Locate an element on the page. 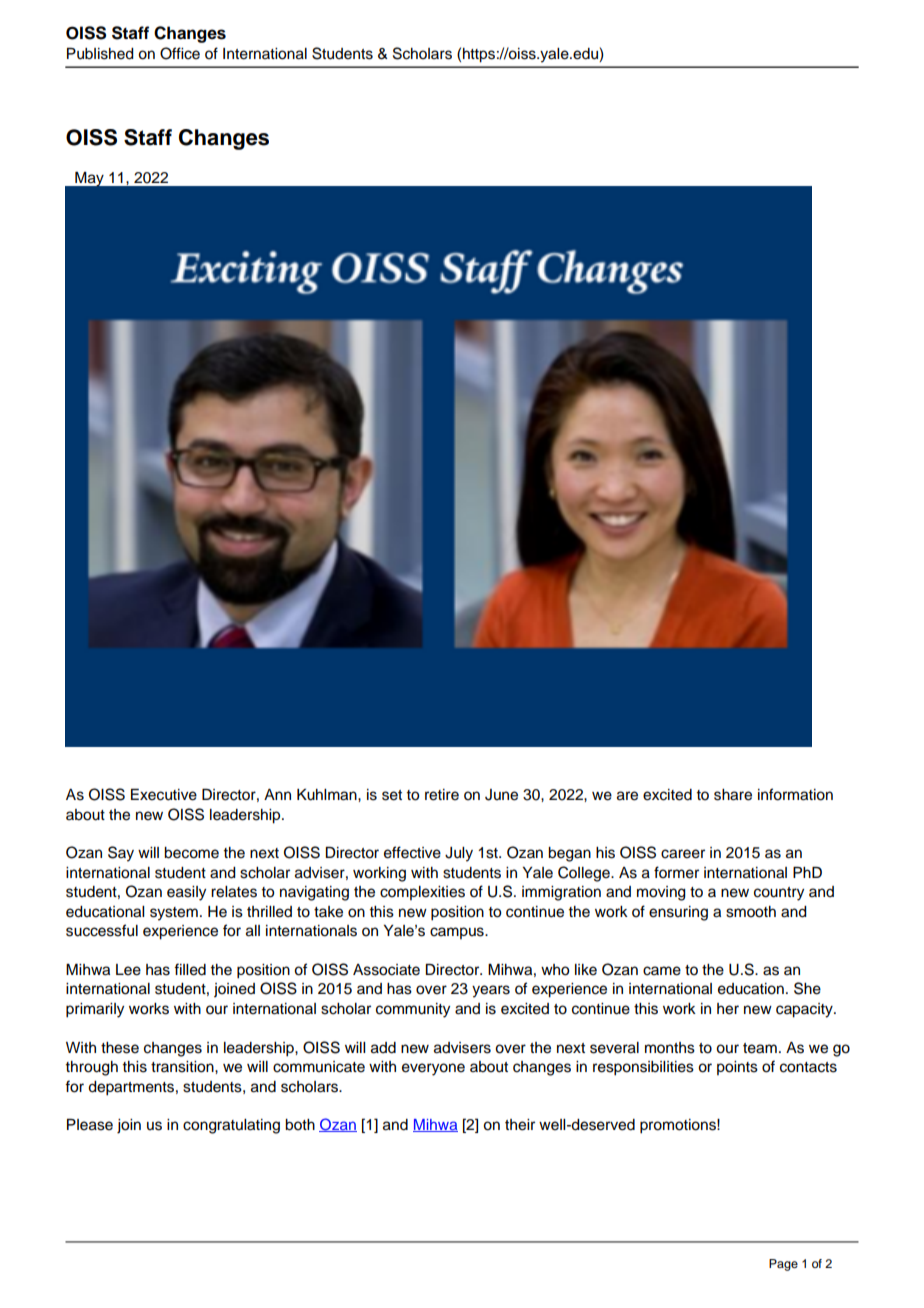 Image resolution: width=924 pixels, height=1308 pixels. filled is located at coordinates (190, 969).
